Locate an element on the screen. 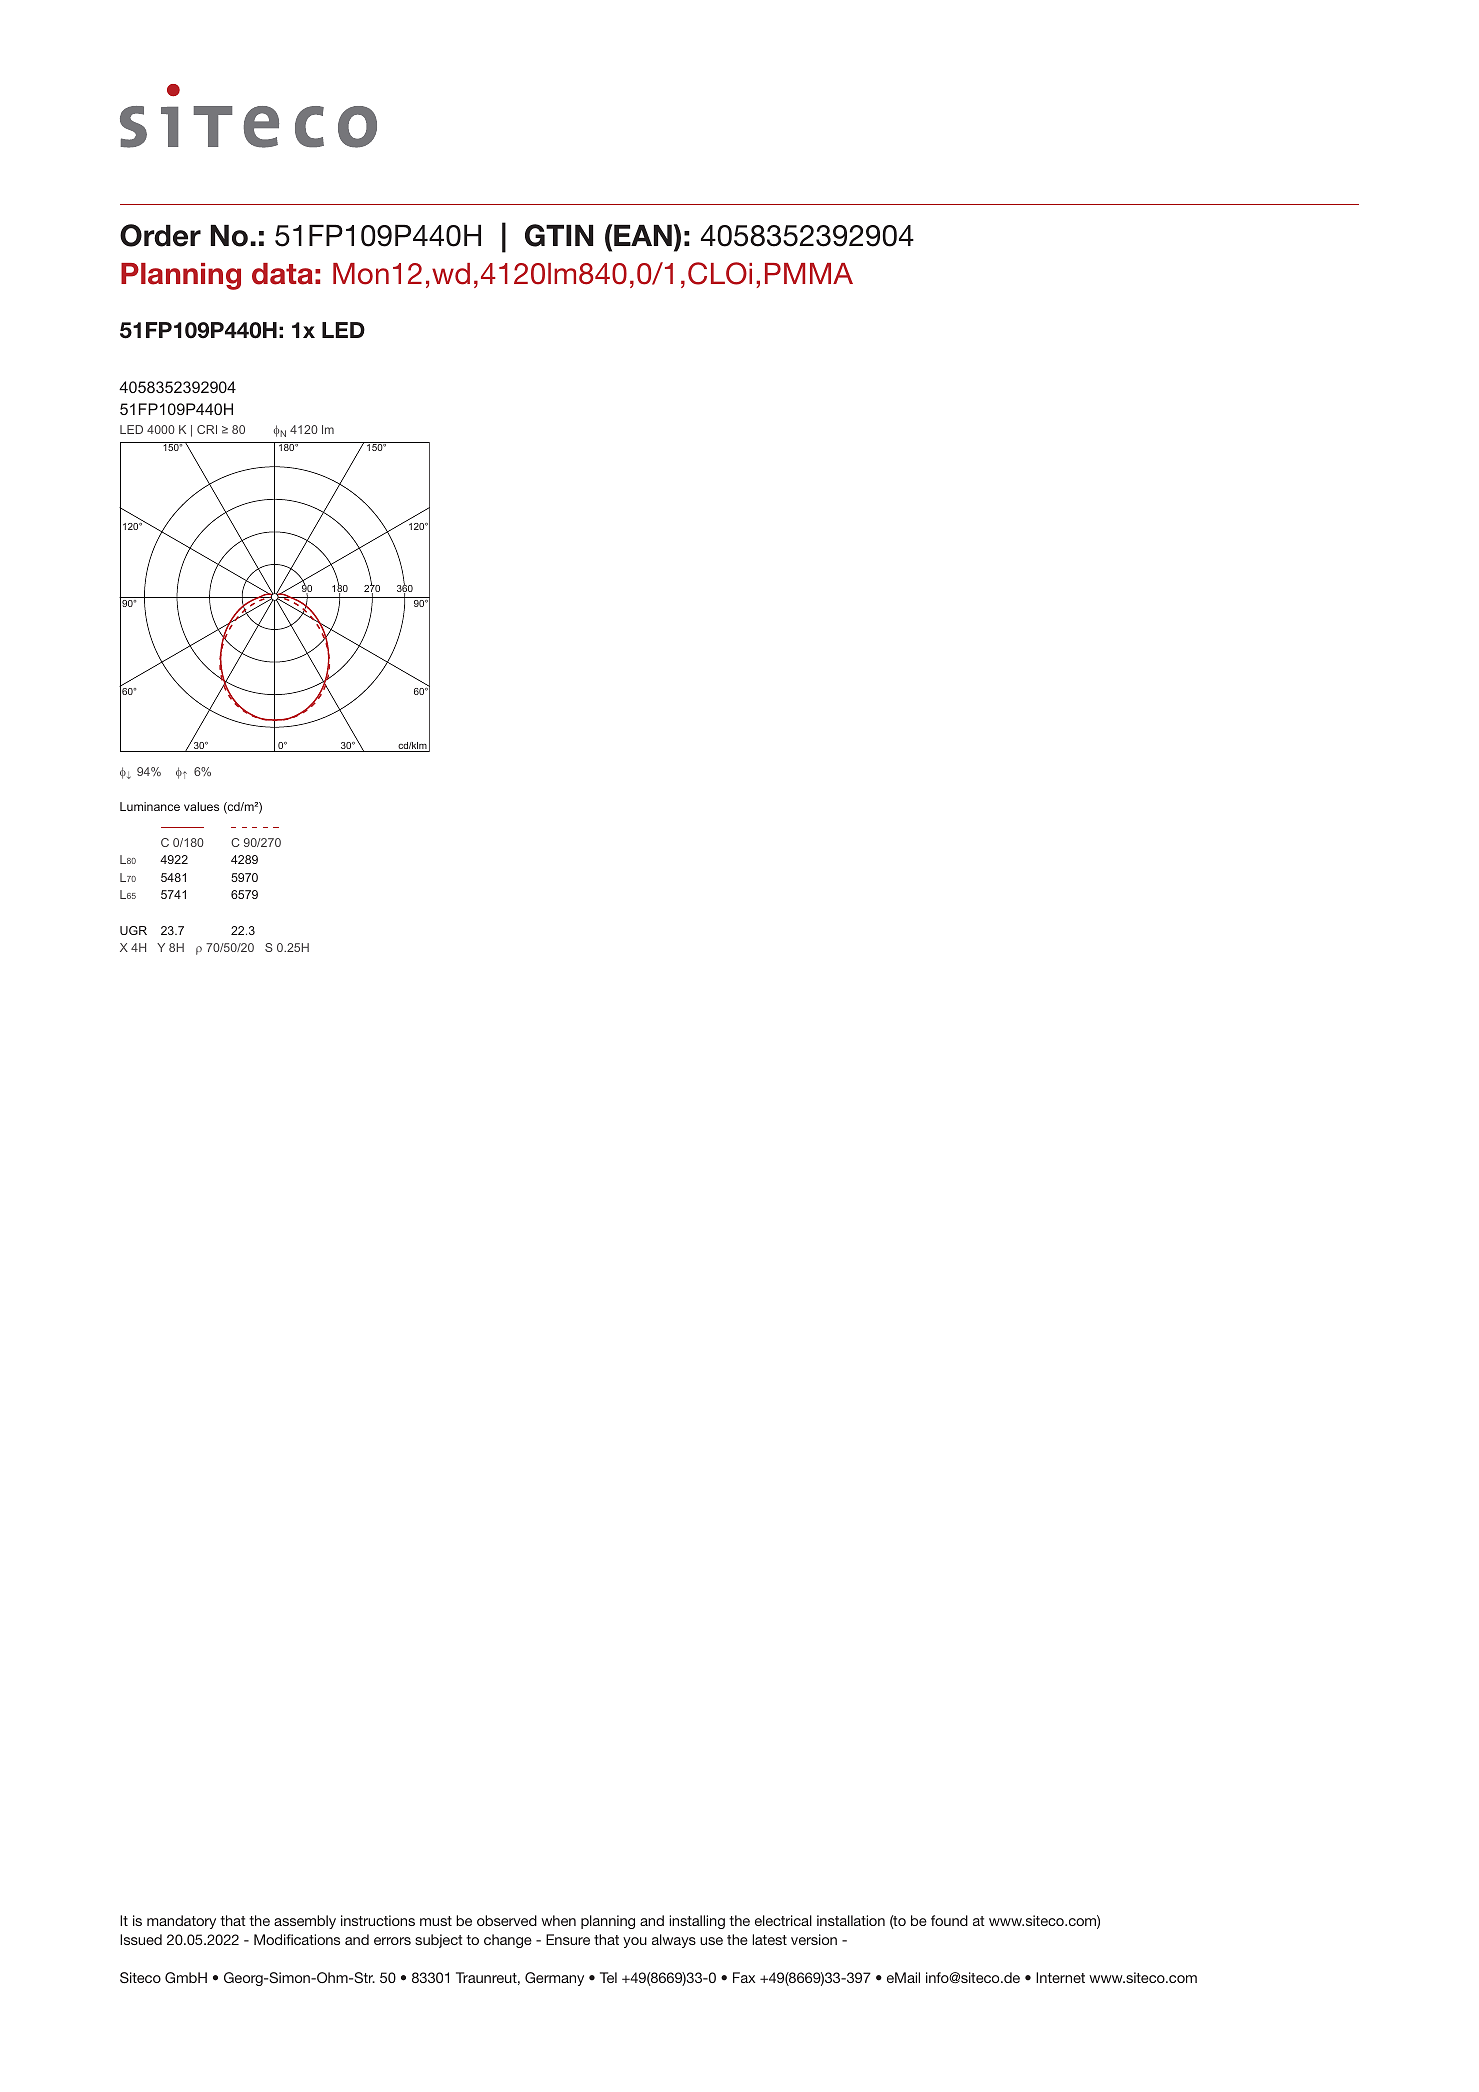 The width and height of the screenshot is (1479, 2092). found is located at coordinates (949, 1920).
